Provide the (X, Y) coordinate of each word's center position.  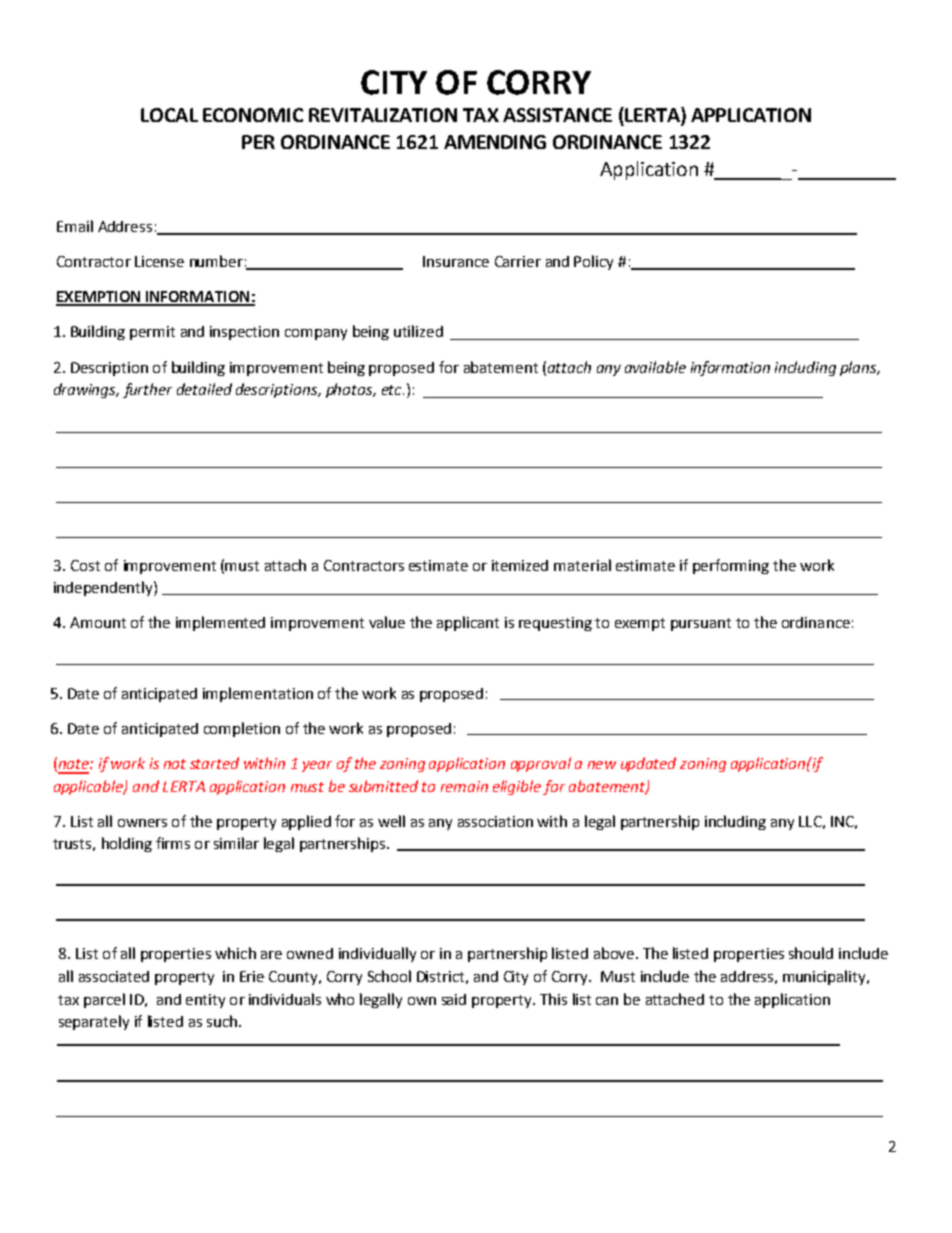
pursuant (701, 624)
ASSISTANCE (557, 115)
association (495, 821)
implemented (220, 623)
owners (142, 823)
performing (731, 566)
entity (205, 1001)
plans (859, 368)
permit (152, 333)
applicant (468, 623)
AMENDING (495, 142)
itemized (520, 565)
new (602, 765)
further (147, 390)
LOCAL (169, 115)
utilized (418, 331)
